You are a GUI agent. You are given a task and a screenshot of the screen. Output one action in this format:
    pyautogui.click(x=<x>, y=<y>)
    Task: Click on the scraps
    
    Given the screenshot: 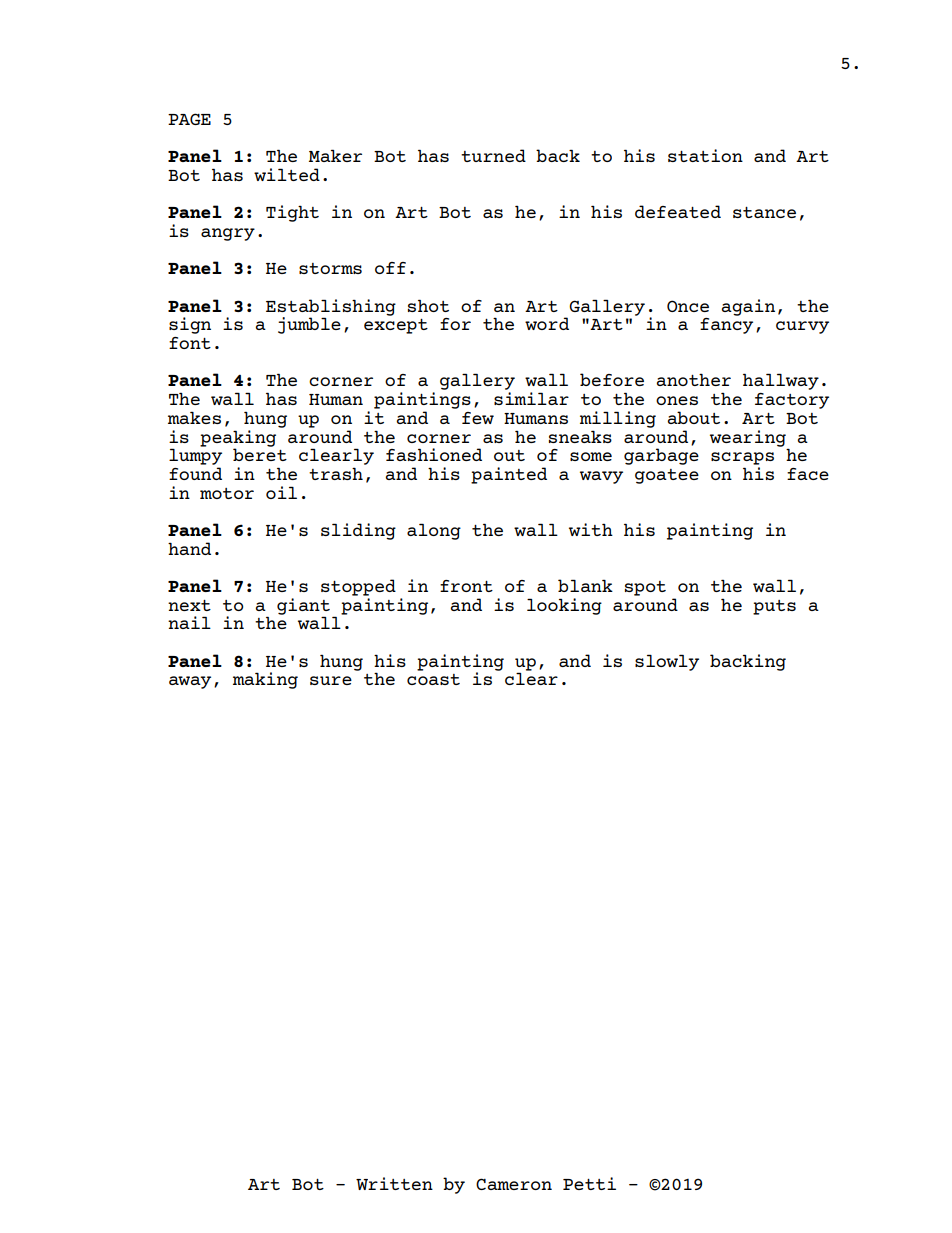 What is the action you would take?
    pyautogui.click(x=742, y=458)
